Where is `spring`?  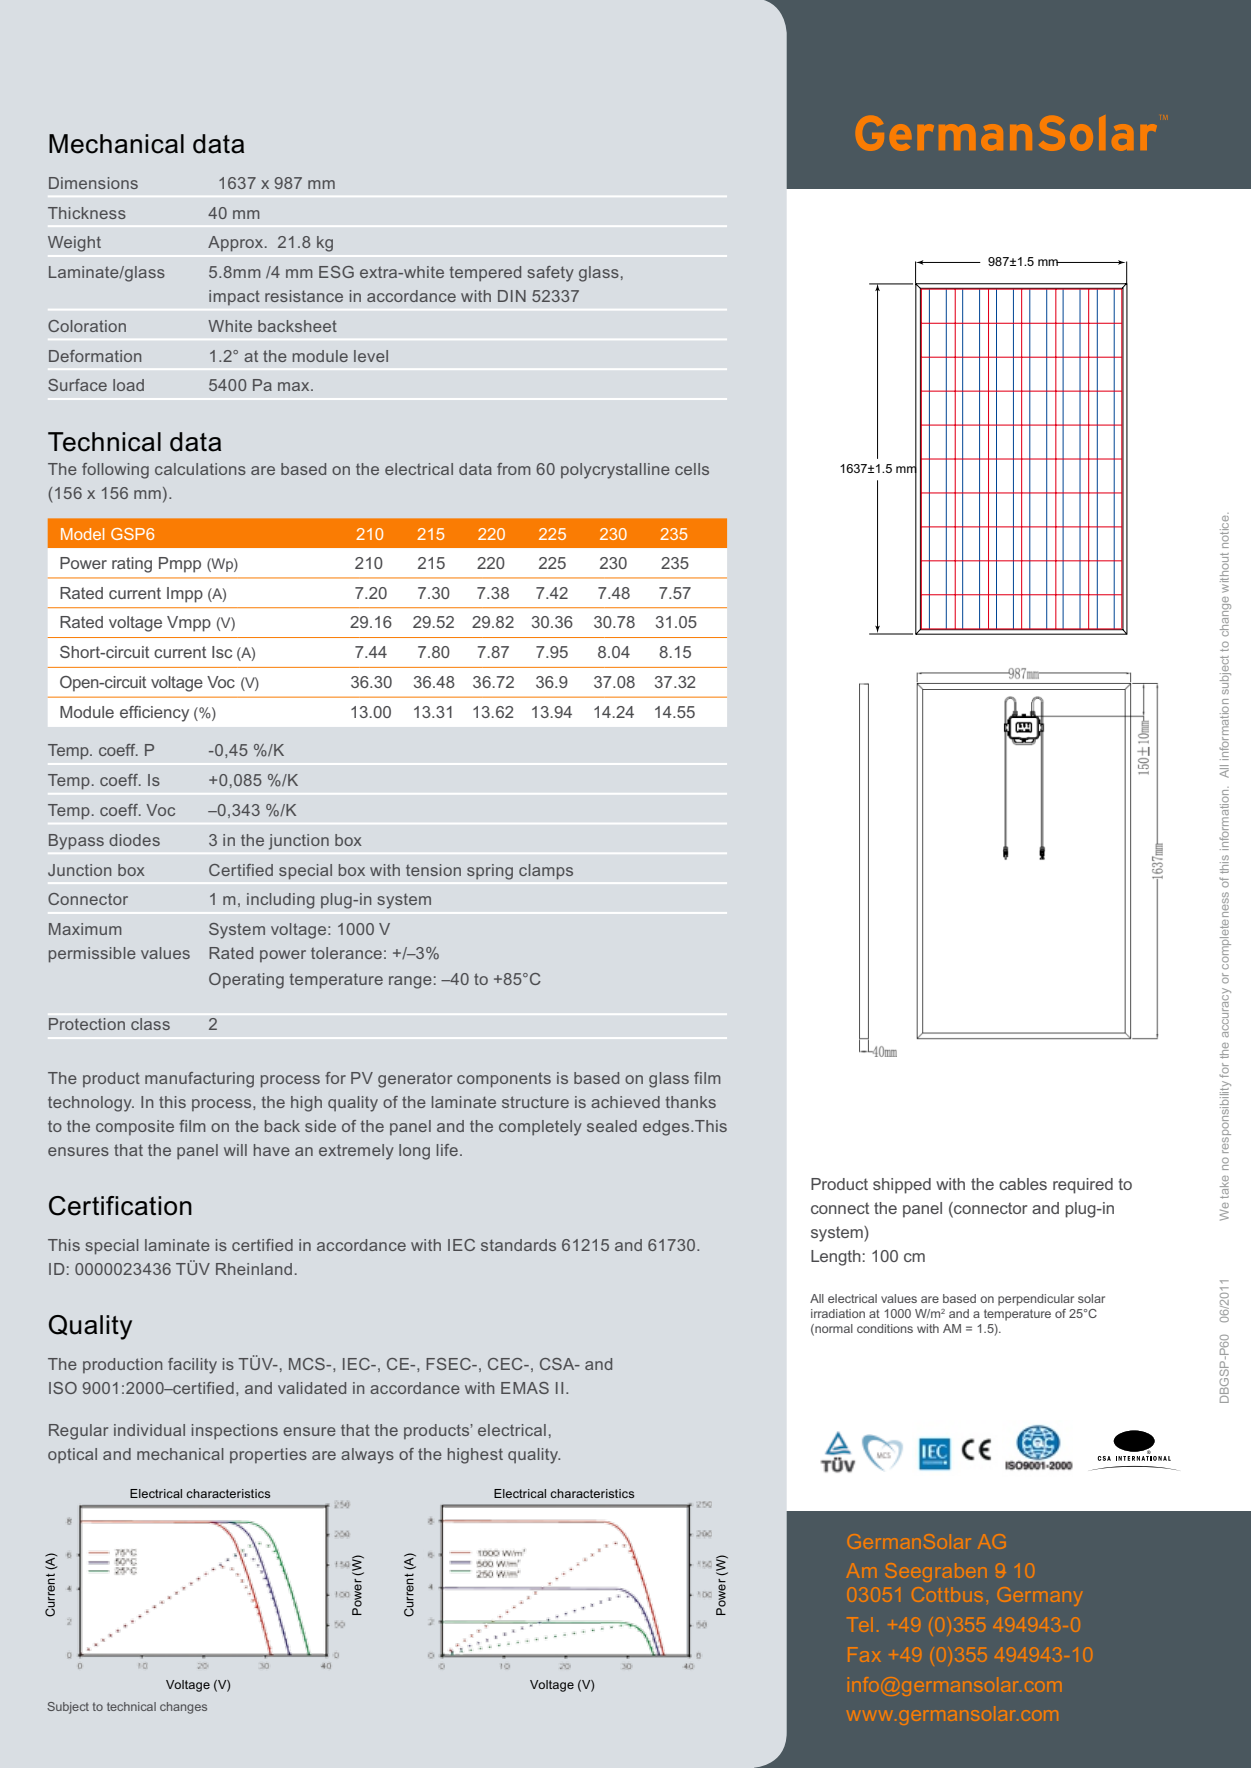 spring is located at coordinates (490, 872).
